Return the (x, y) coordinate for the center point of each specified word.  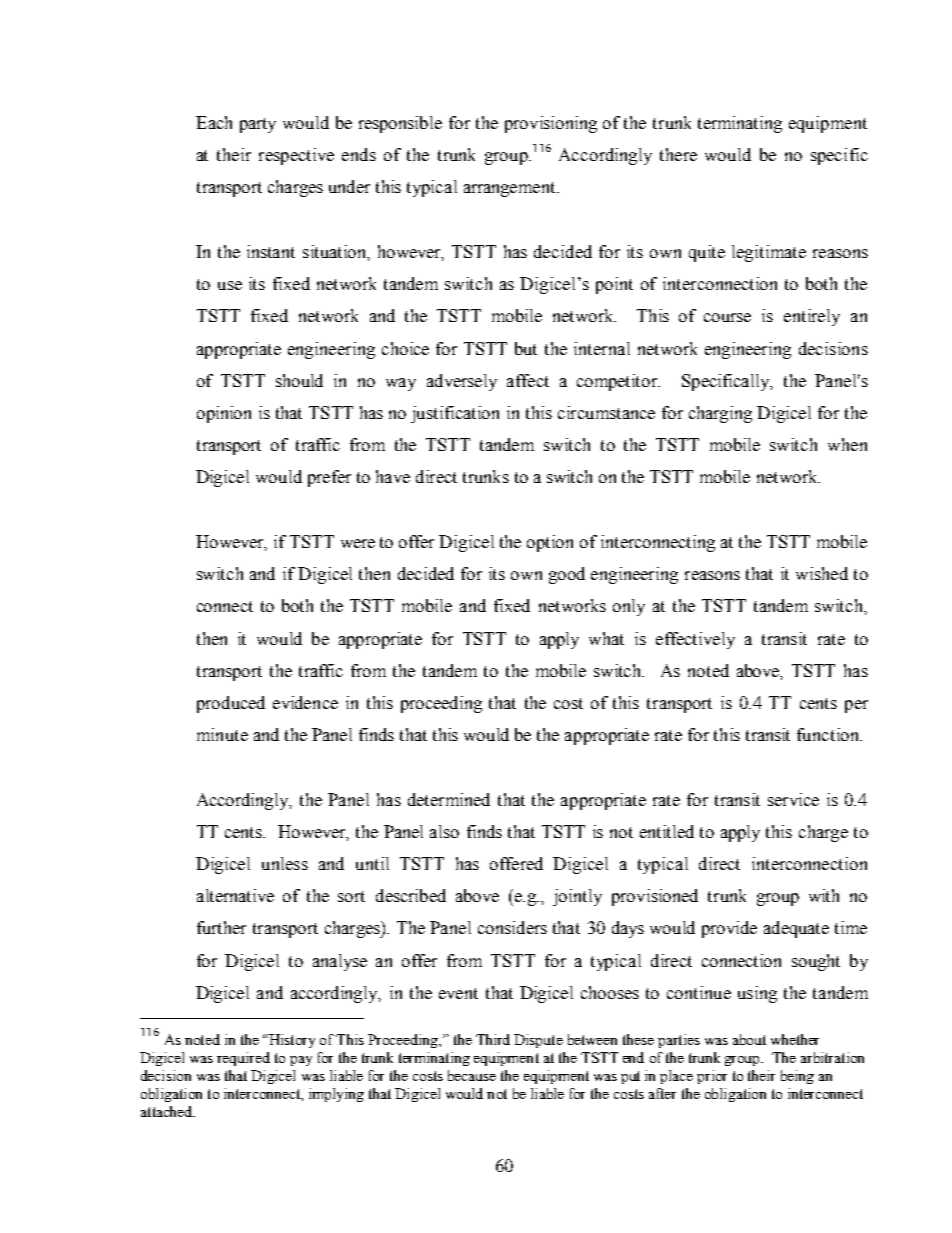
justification (455, 414)
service (793, 799)
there (678, 154)
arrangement (511, 189)
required (243, 1059)
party (258, 125)
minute (222, 734)
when (847, 444)
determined (449, 799)
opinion (224, 414)
